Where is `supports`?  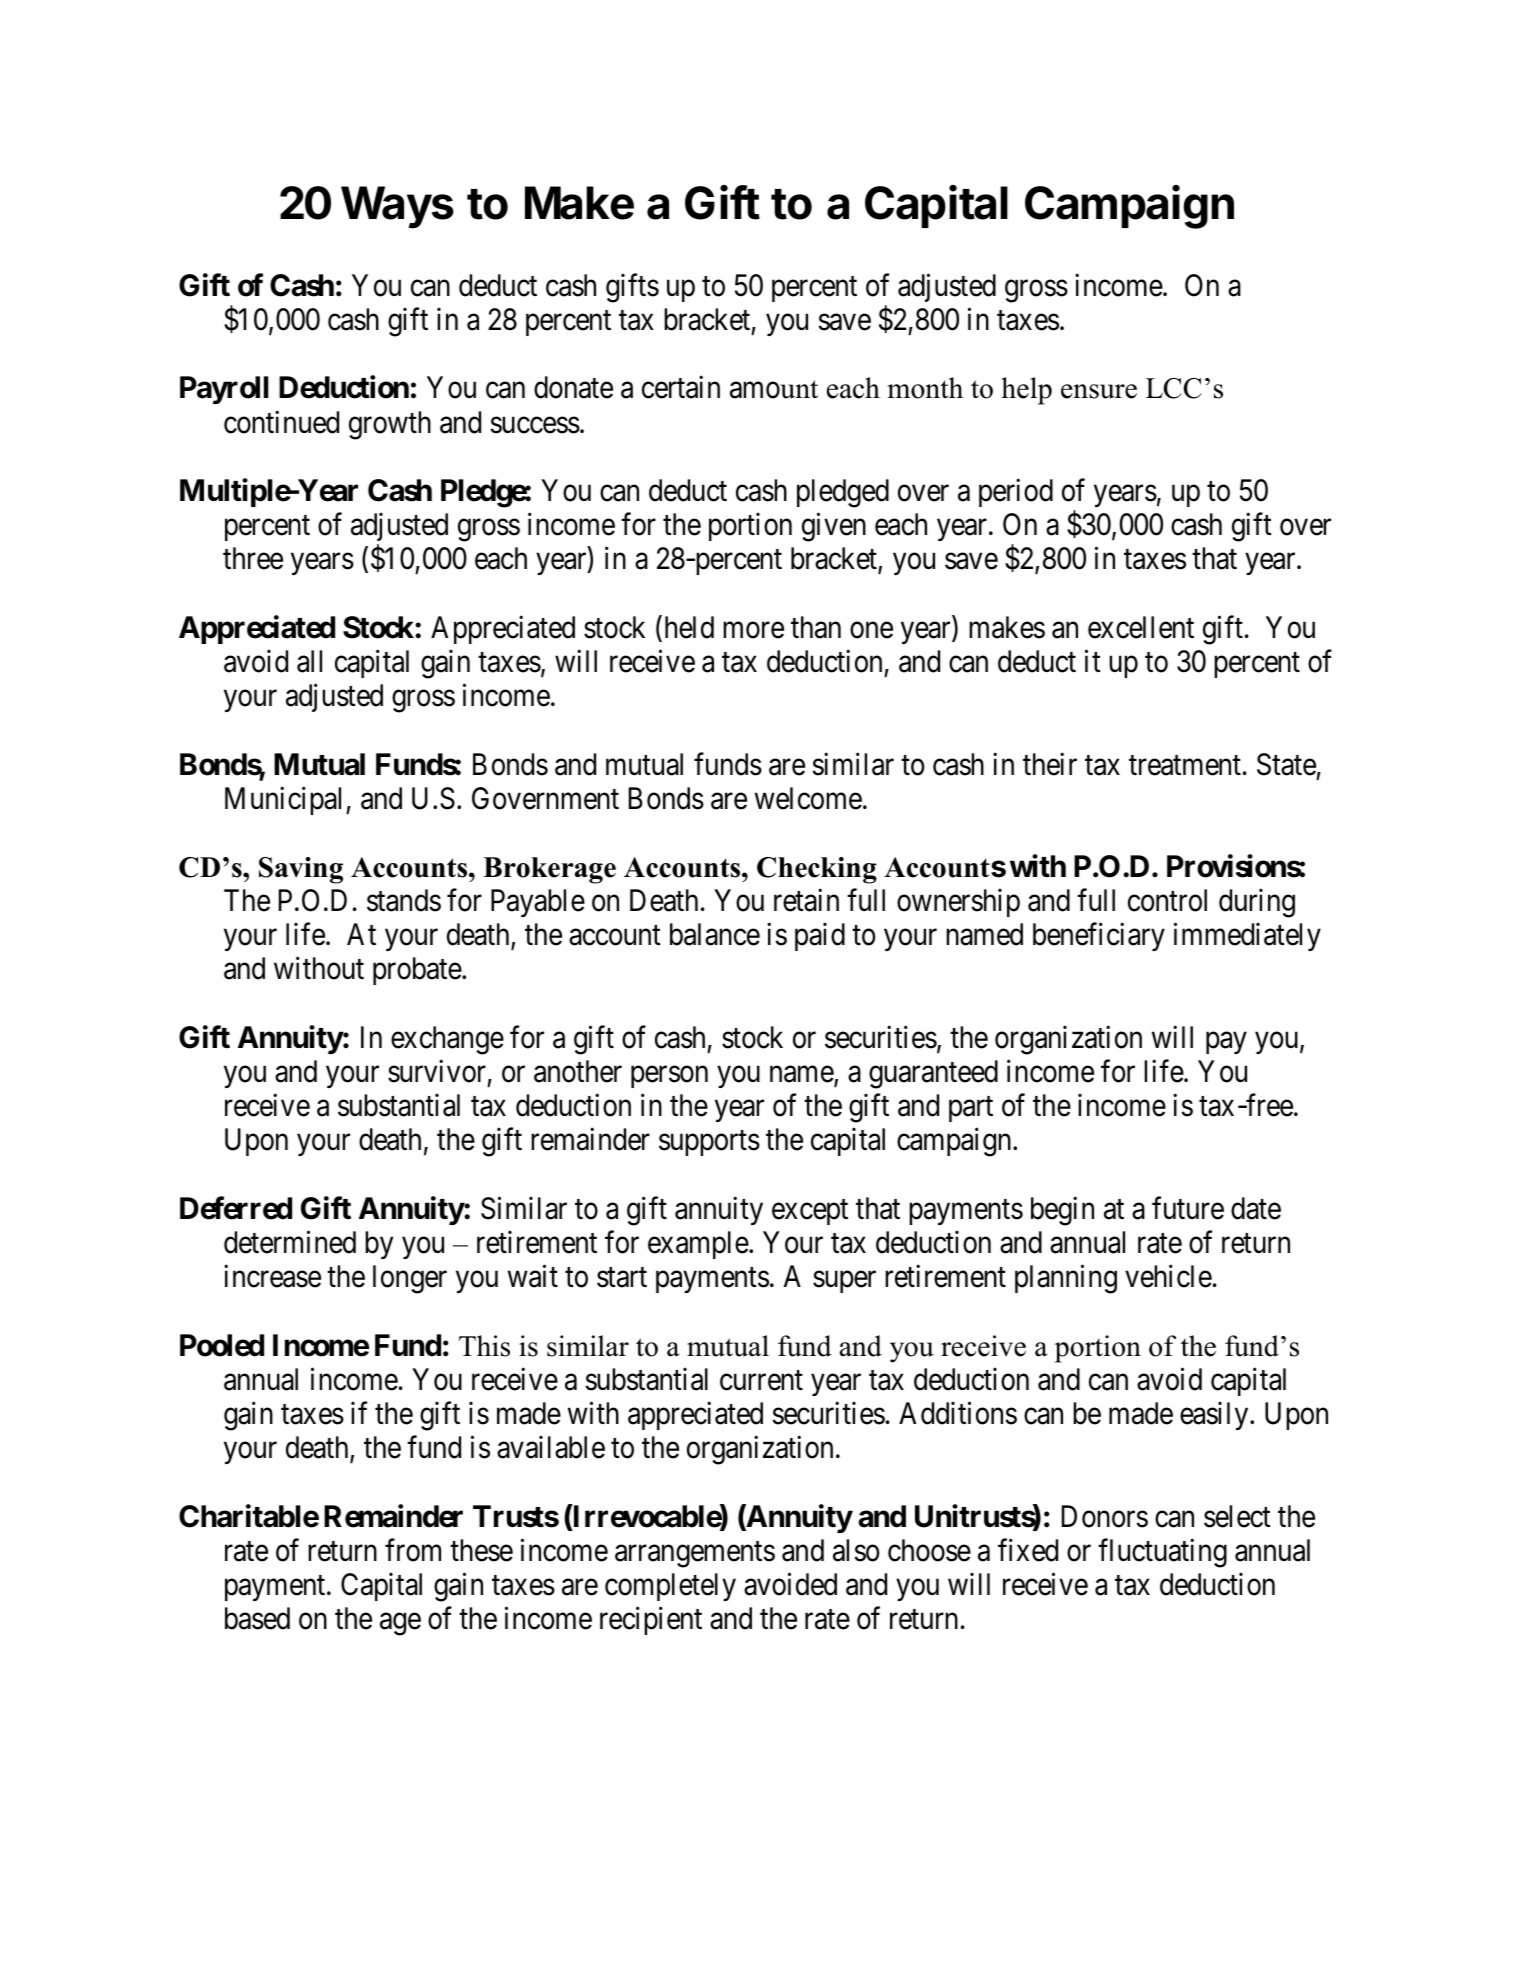
supports is located at coordinates (709, 1143).
